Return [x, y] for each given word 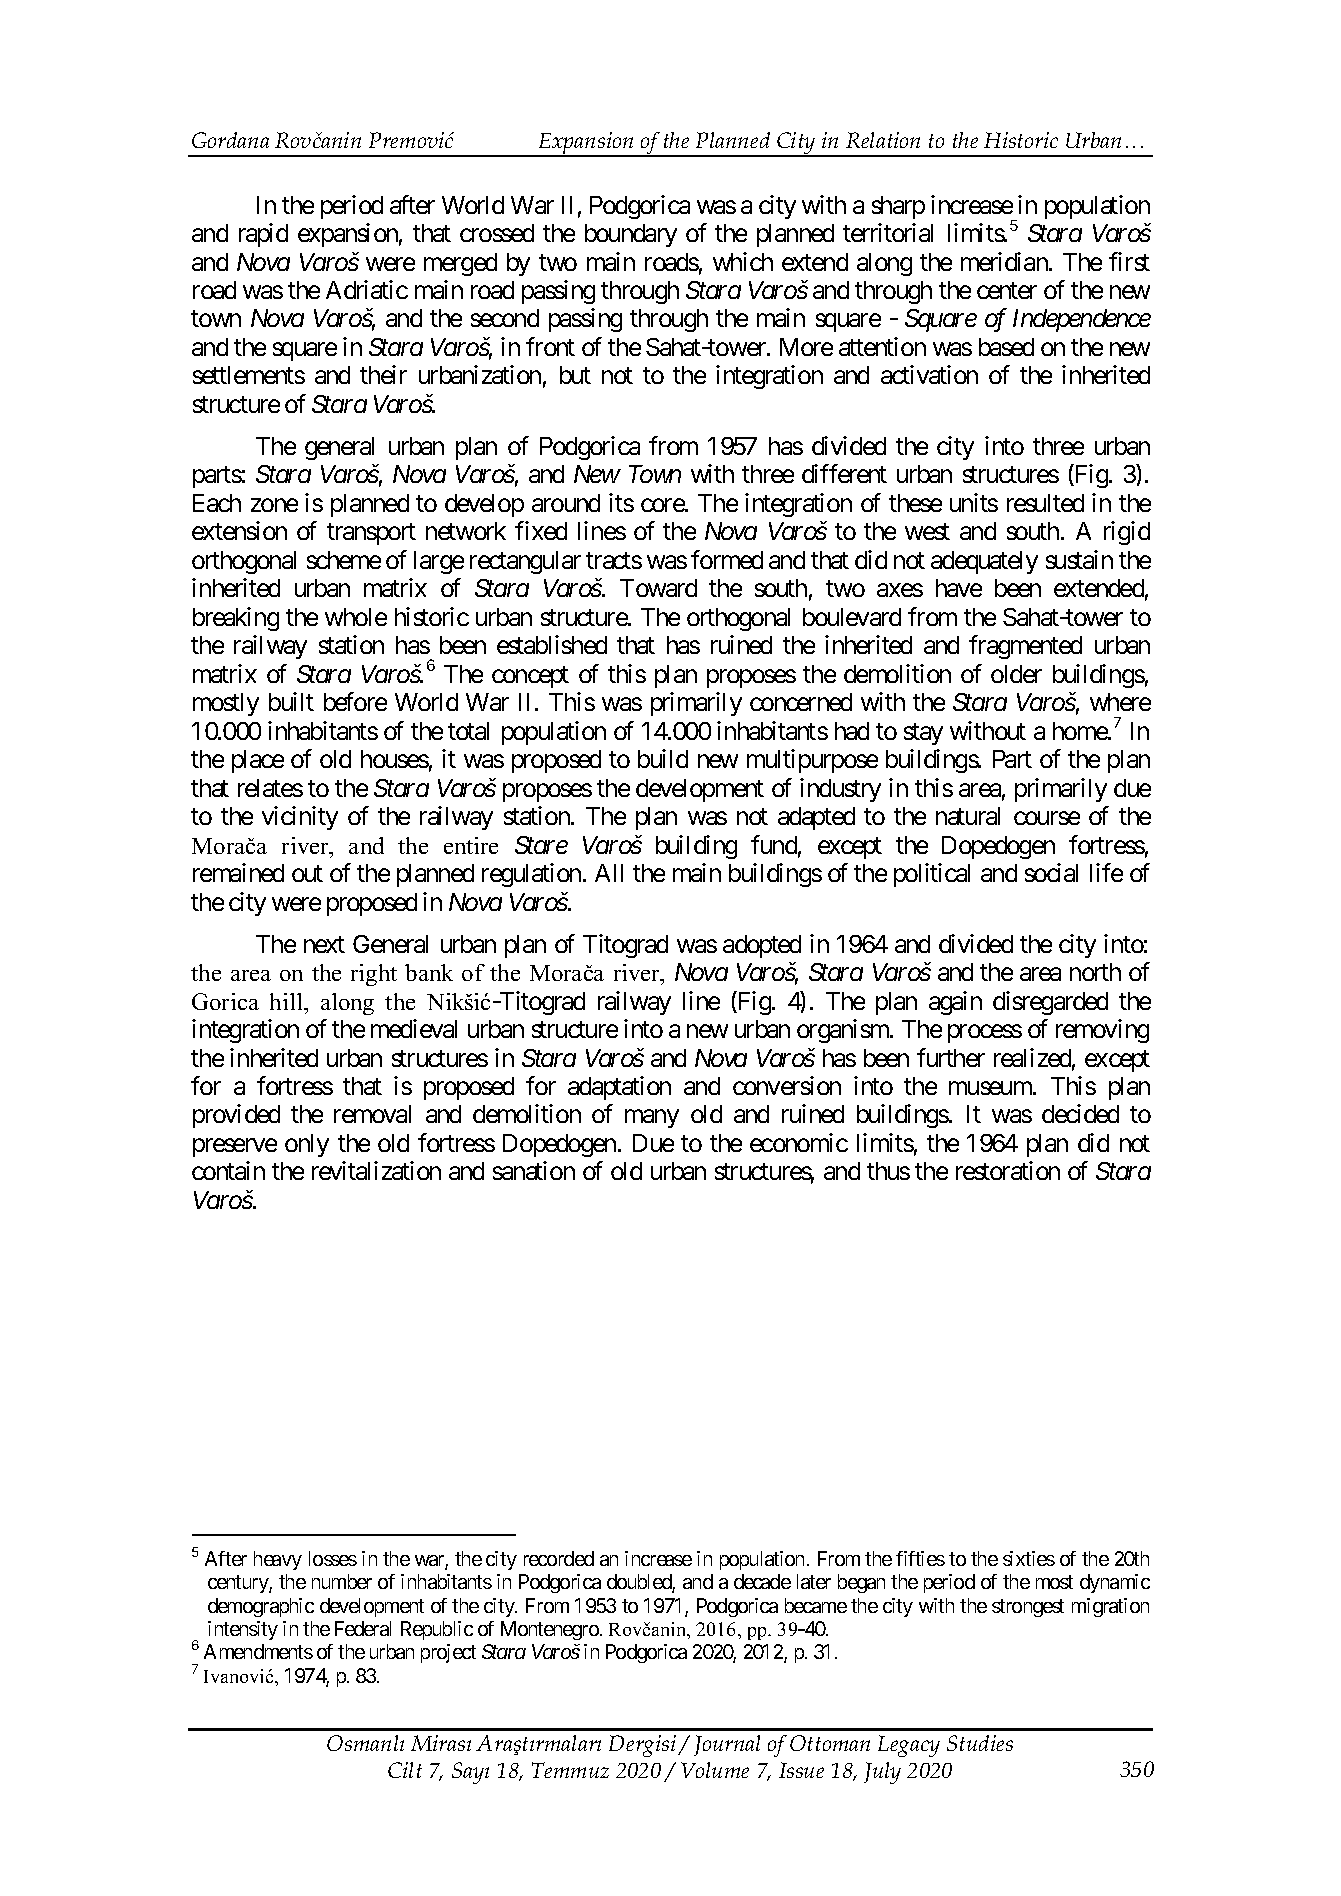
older [1016, 674]
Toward [658, 588]
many [652, 1119]
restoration [1008, 1170]
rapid [263, 235]
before [355, 701]
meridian [1005, 261]
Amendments [258, 1651]
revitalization [376, 1170]
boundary [631, 235]
